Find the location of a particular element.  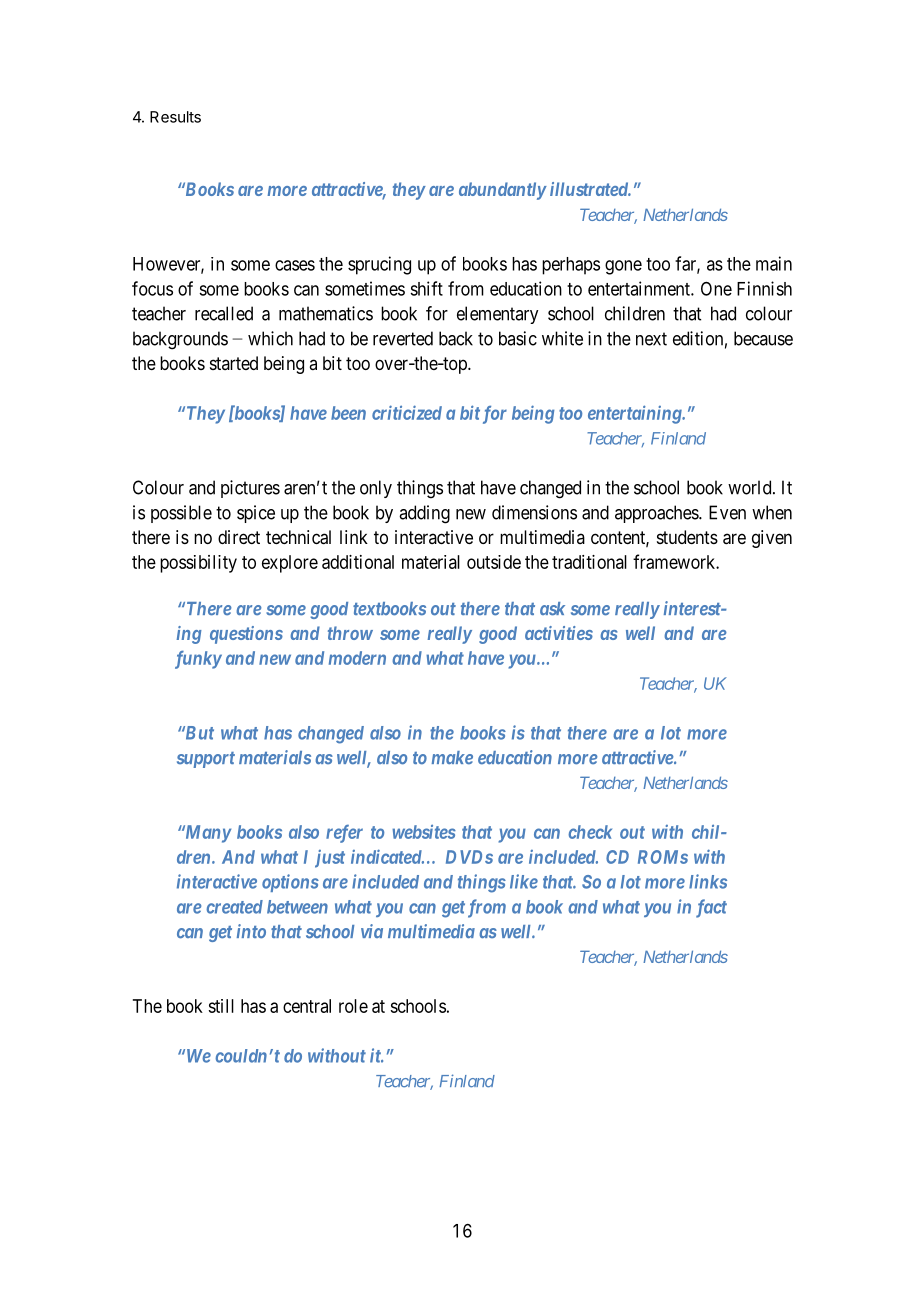

via is located at coordinates (372, 931).
